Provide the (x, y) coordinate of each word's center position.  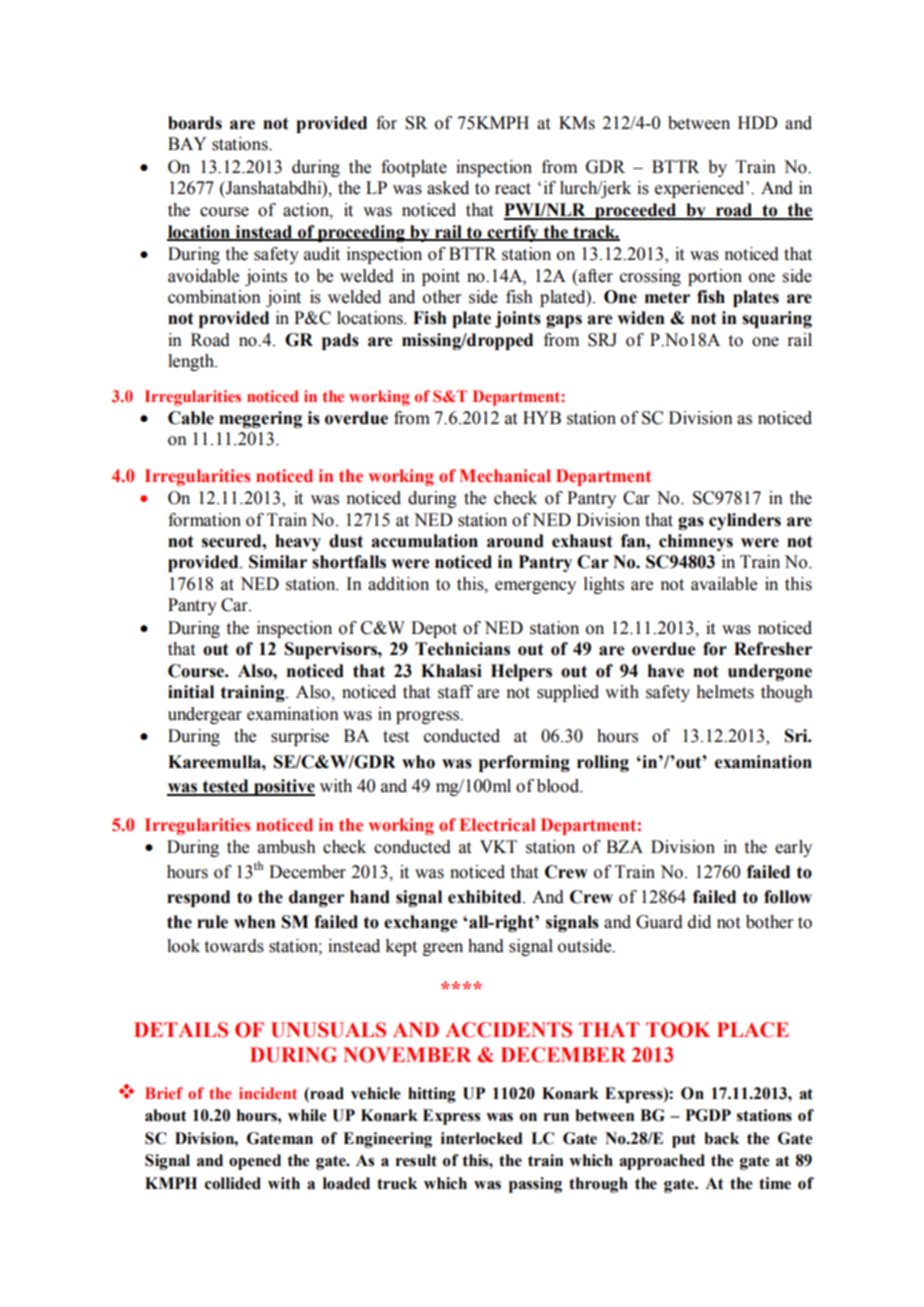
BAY (187, 143)
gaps (564, 321)
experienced (701, 189)
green (443, 949)
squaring (777, 319)
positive (283, 787)
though (787, 693)
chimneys (696, 542)
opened (255, 1162)
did (699, 922)
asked (448, 188)
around (515, 541)
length (192, 362)
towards (234, 946)
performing (524, 763)
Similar (278, 562)
